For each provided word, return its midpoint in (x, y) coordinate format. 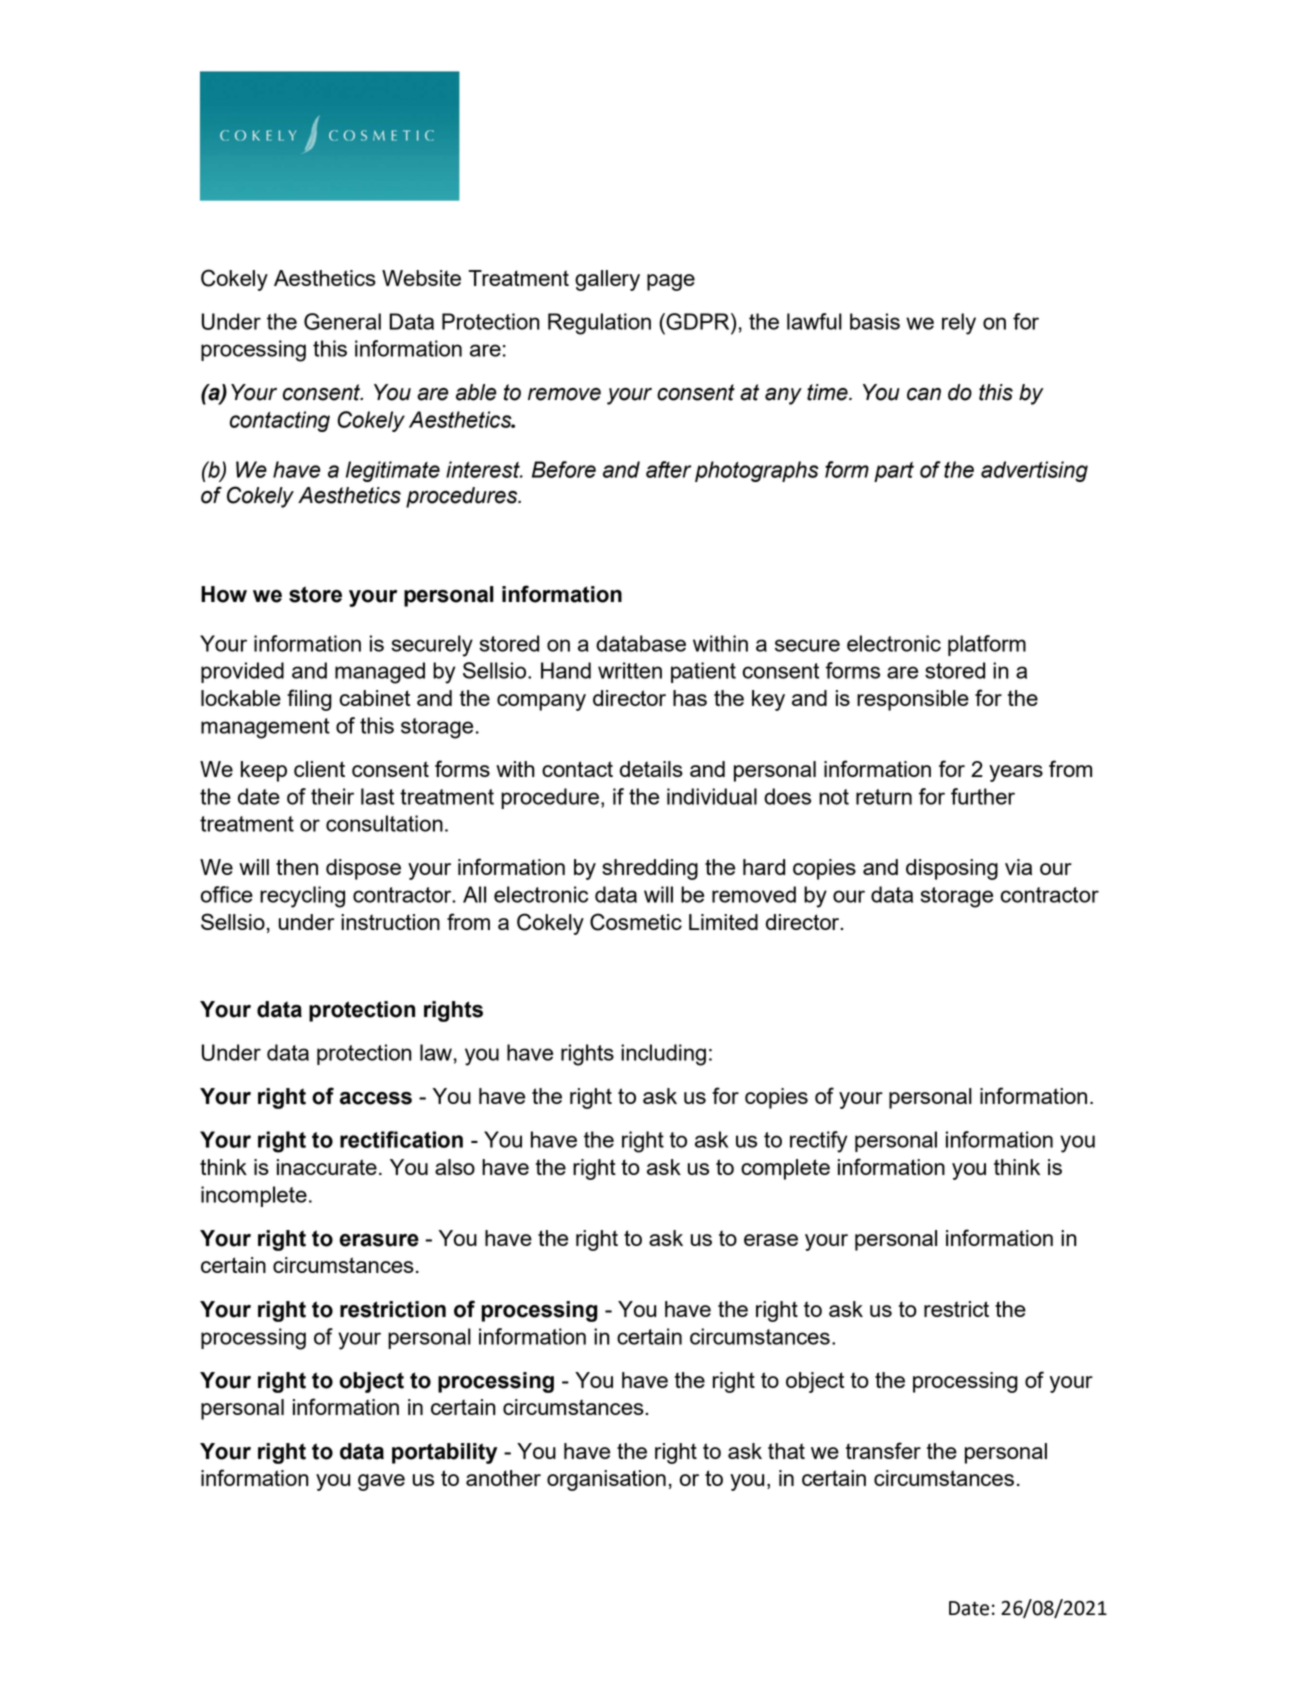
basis (875, 321)
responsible (913, 700)
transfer (883, 1450)
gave (381, 1482)
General (342, 321)
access (376, 1098)
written (630, 670)
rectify (818, 1142)
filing (309, 700)
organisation (606, 1480)
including (663, 1055)
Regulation (599, 324)
